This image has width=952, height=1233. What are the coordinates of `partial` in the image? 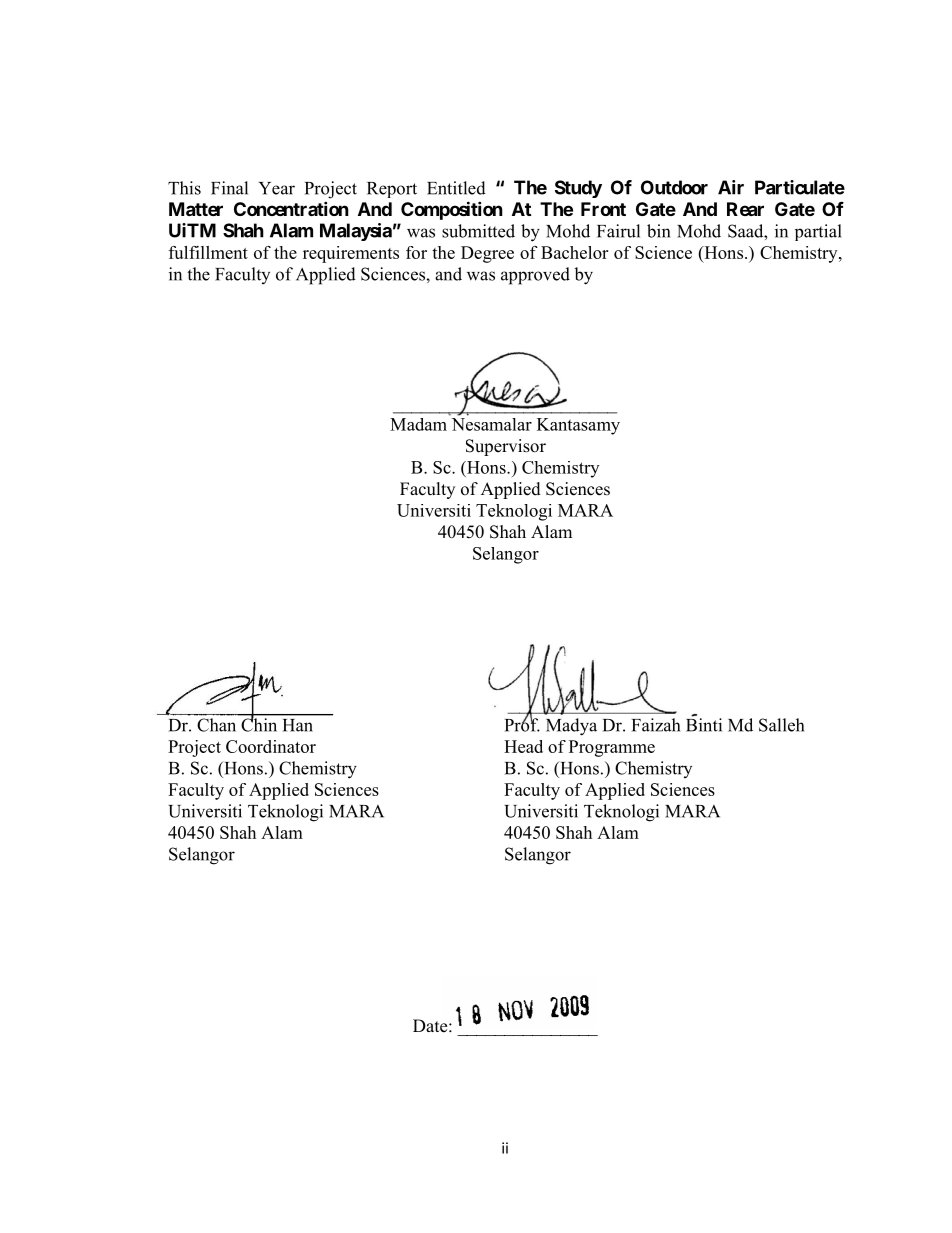 It's located at (818, 232).
